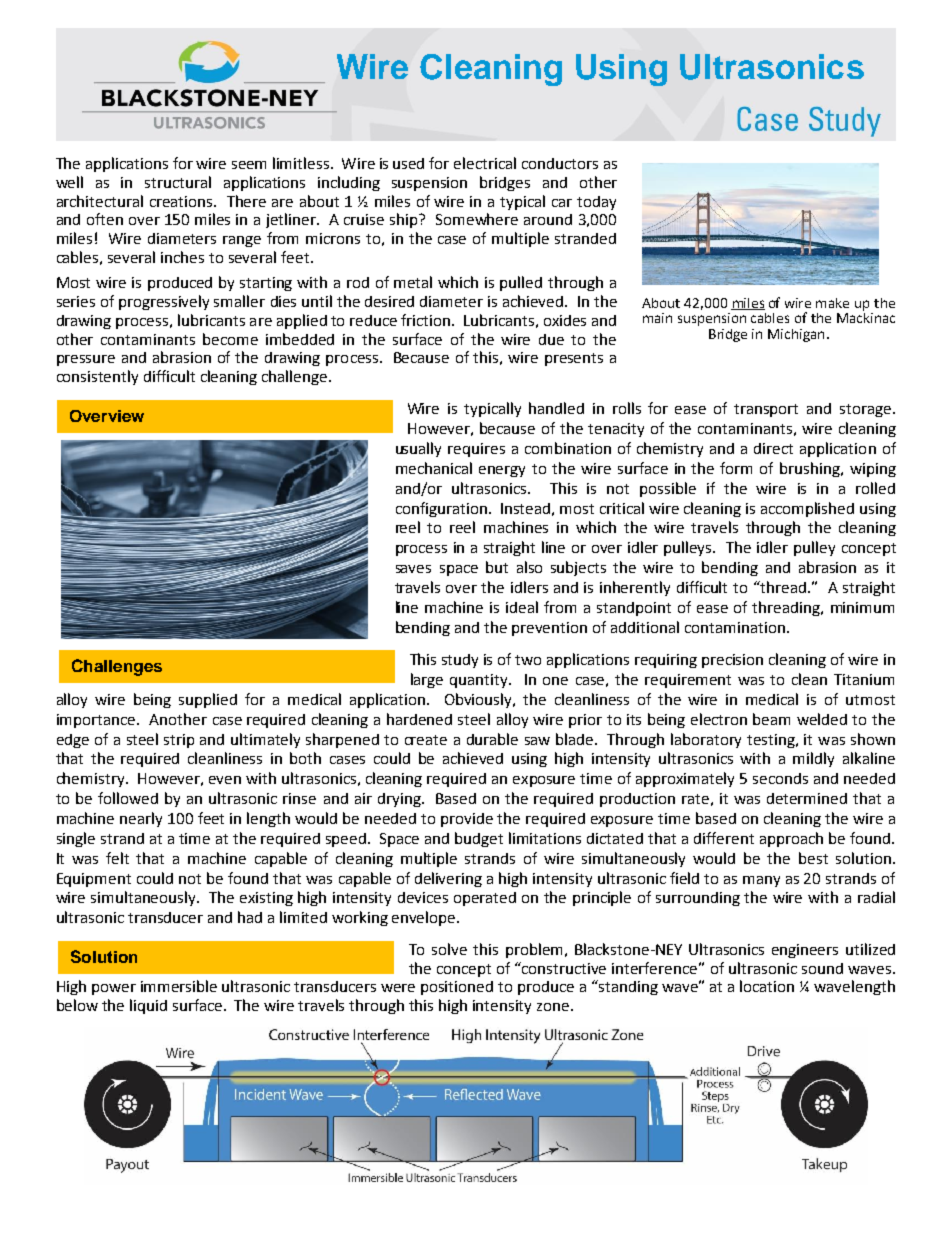 The width and height of the screenshot is (952, 1233). What do you see at coordinates (179, 741) in the screenshot?
I see `strip` at bounding box center [179, 741].
